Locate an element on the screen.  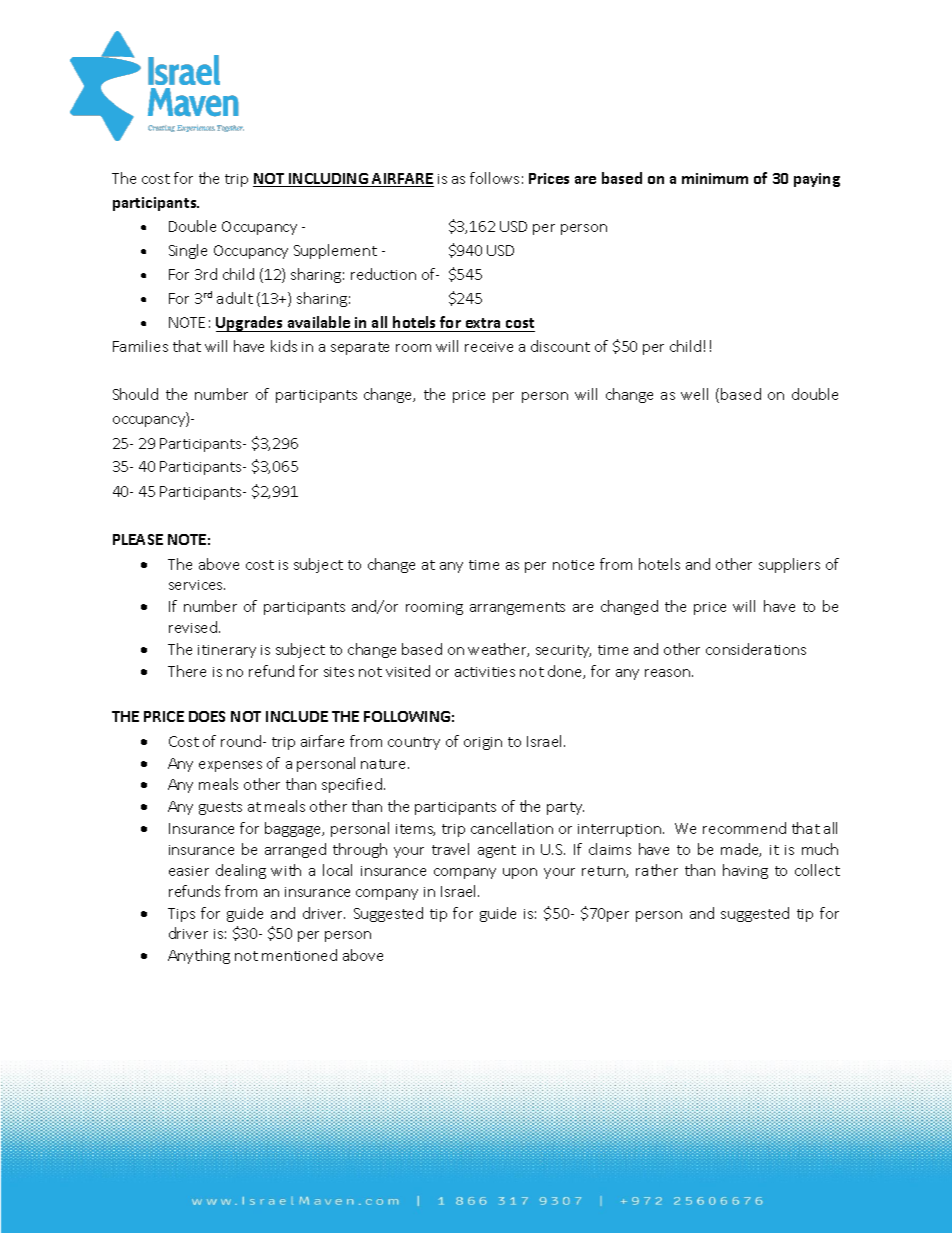
recommend is located at coordinates (744, 828).
